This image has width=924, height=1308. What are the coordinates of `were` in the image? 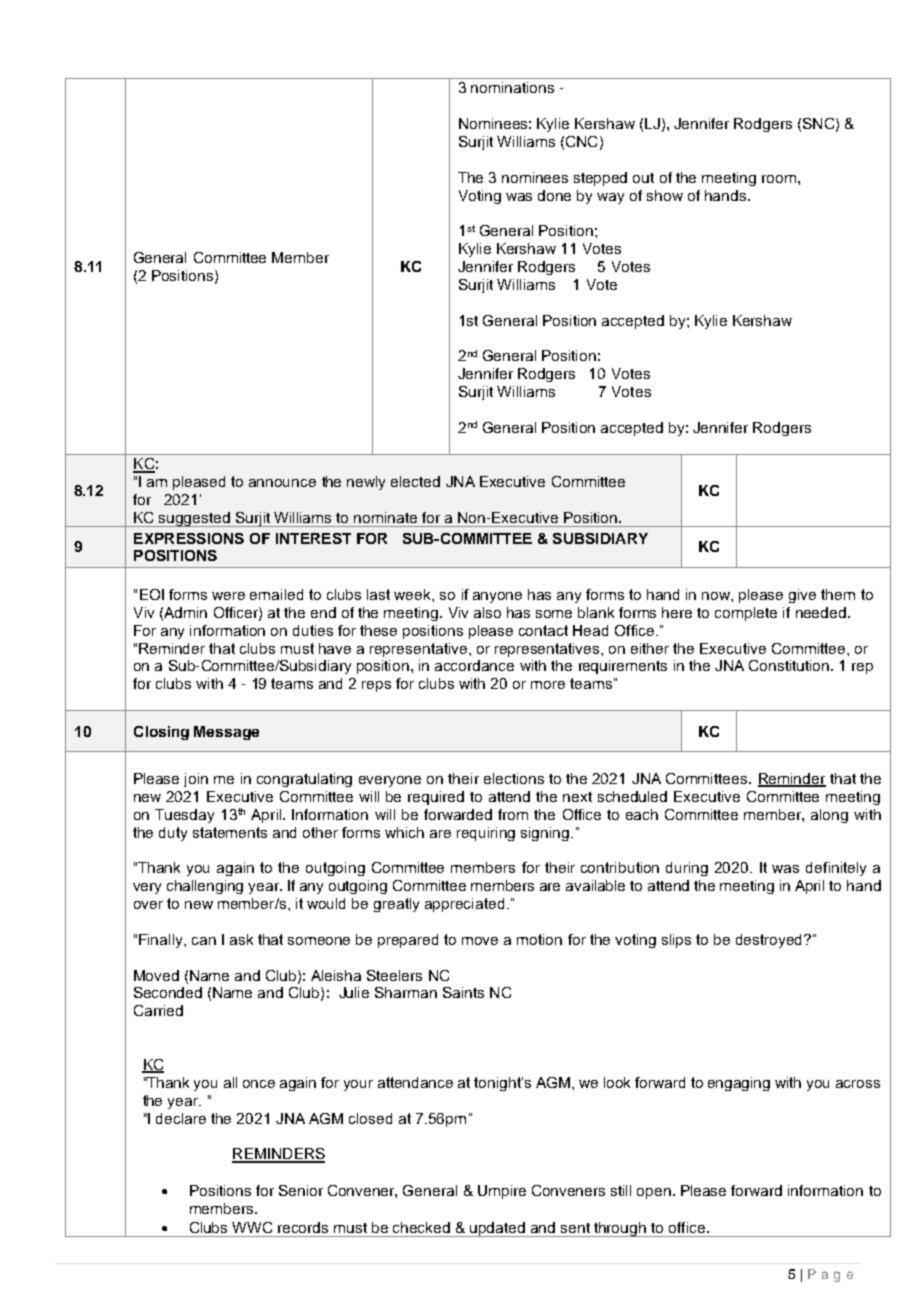 It's located at (228, 596).
